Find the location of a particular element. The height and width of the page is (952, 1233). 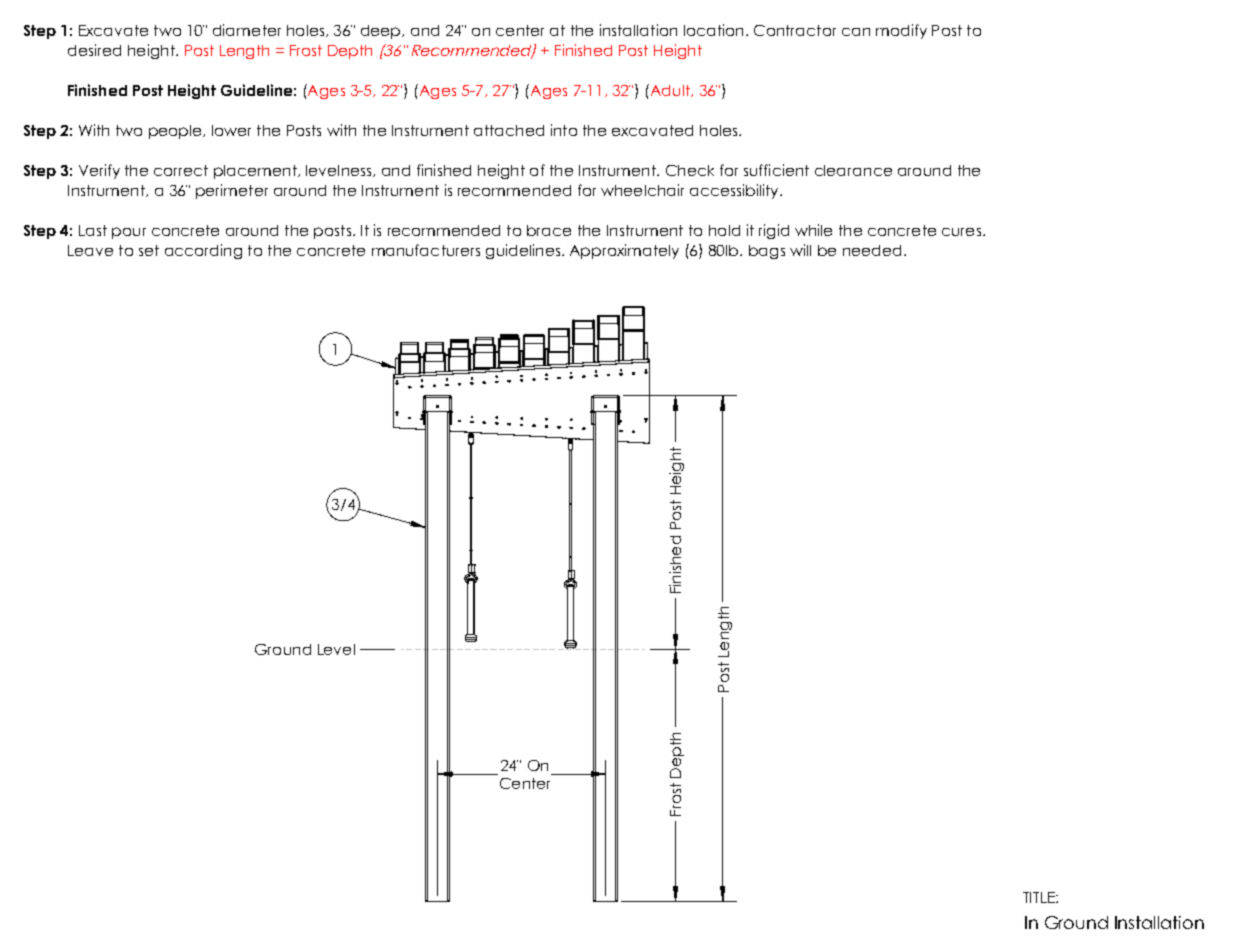

according is located at coordinates (203, 251).
